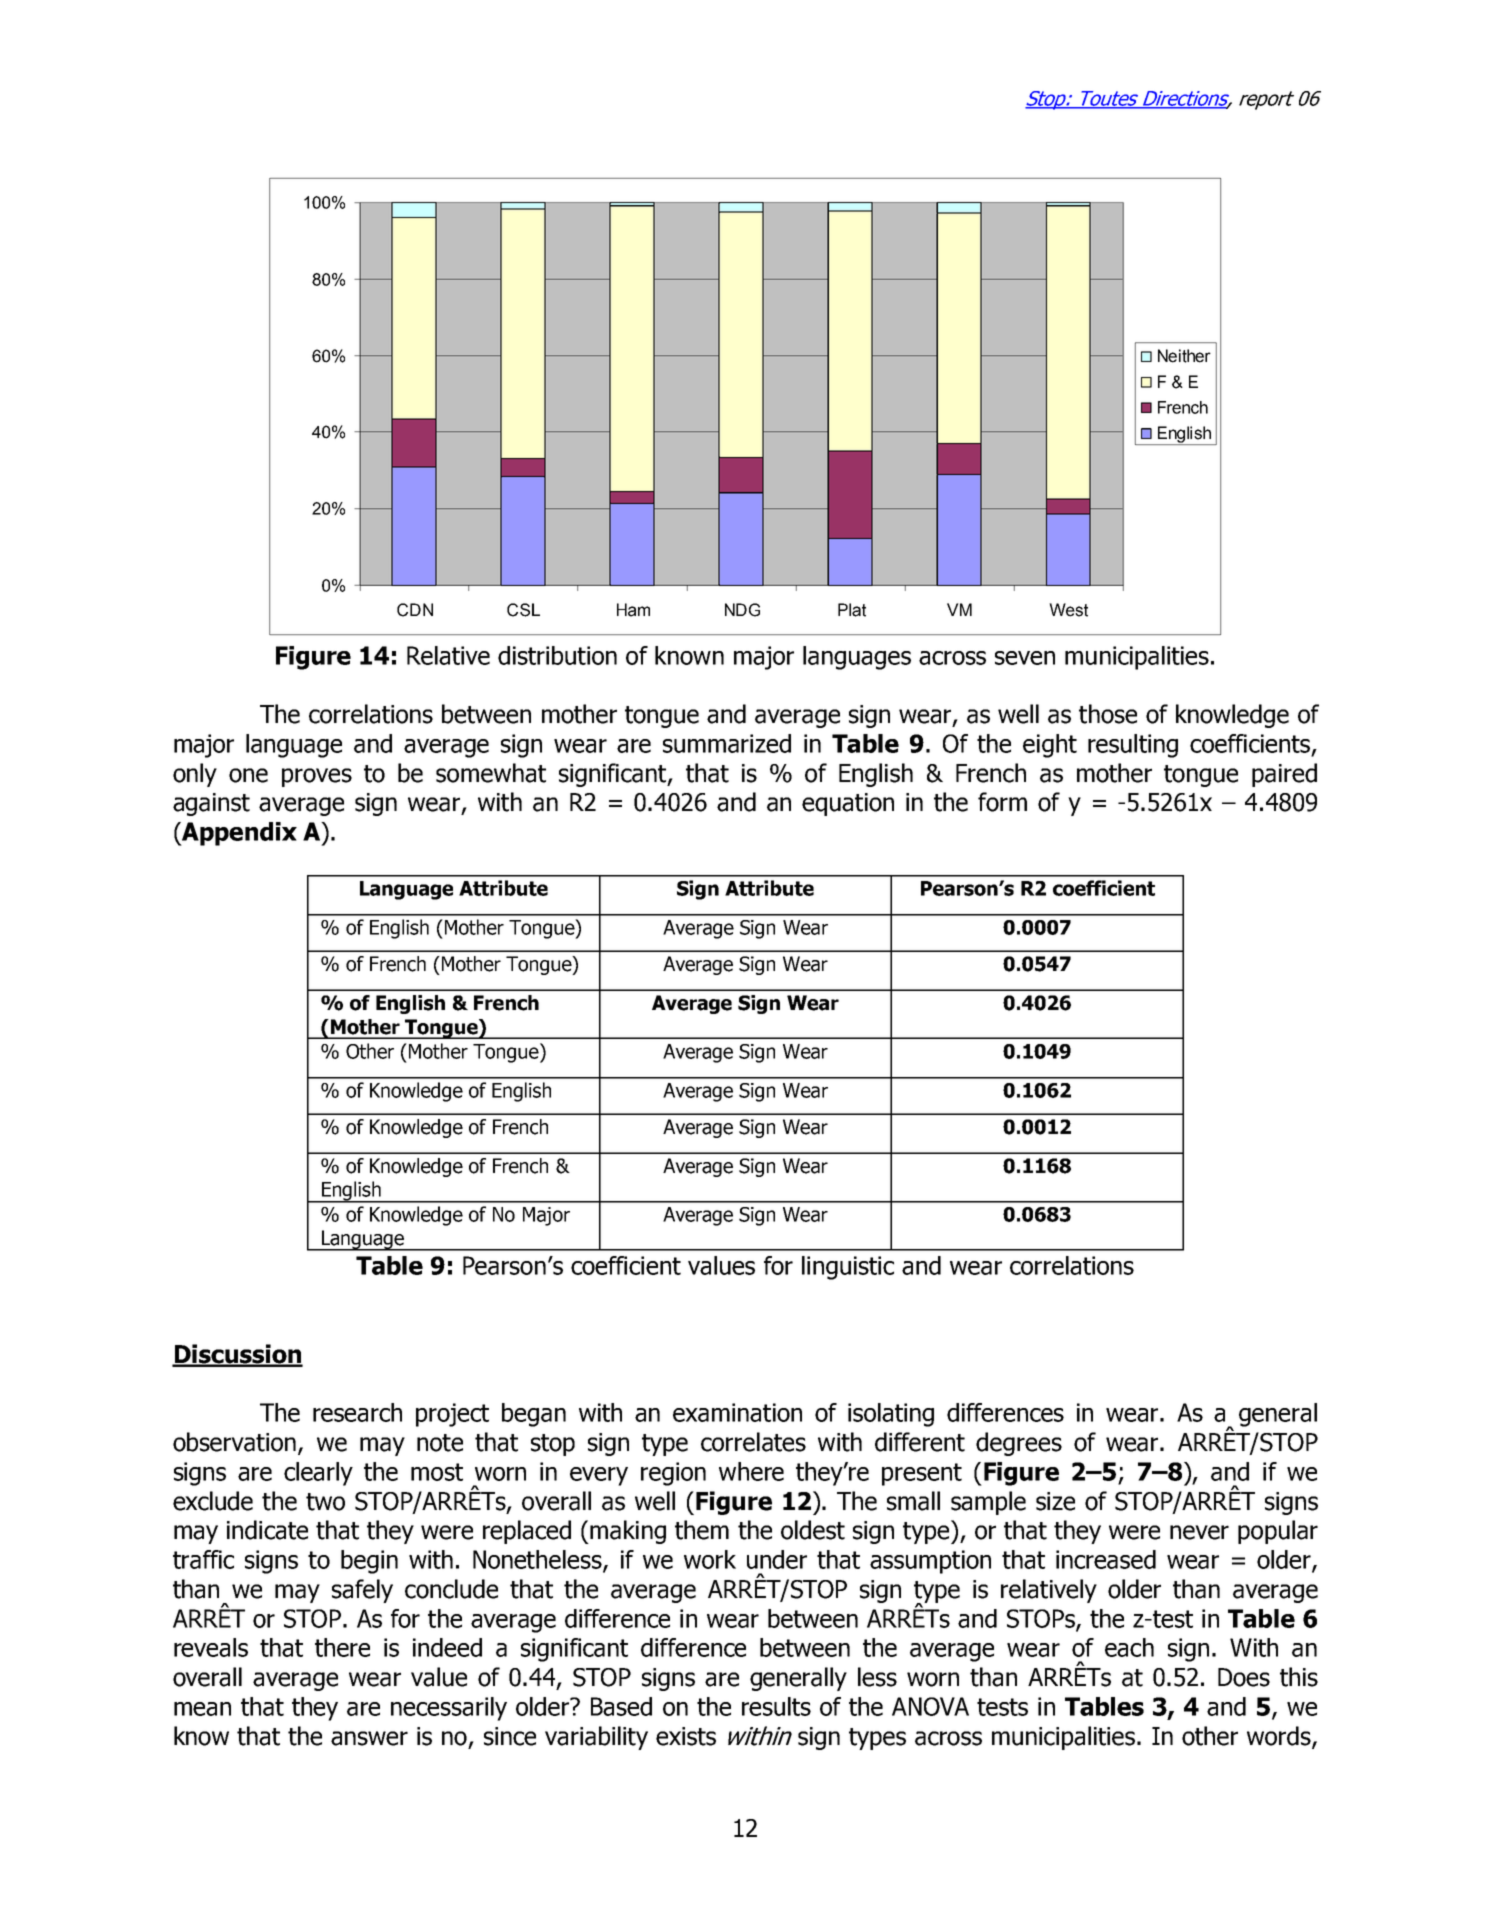 The image size is (1491, 1929). Describe the element at coordinates (369, 1738) in the document. I see `answer` at that location.
